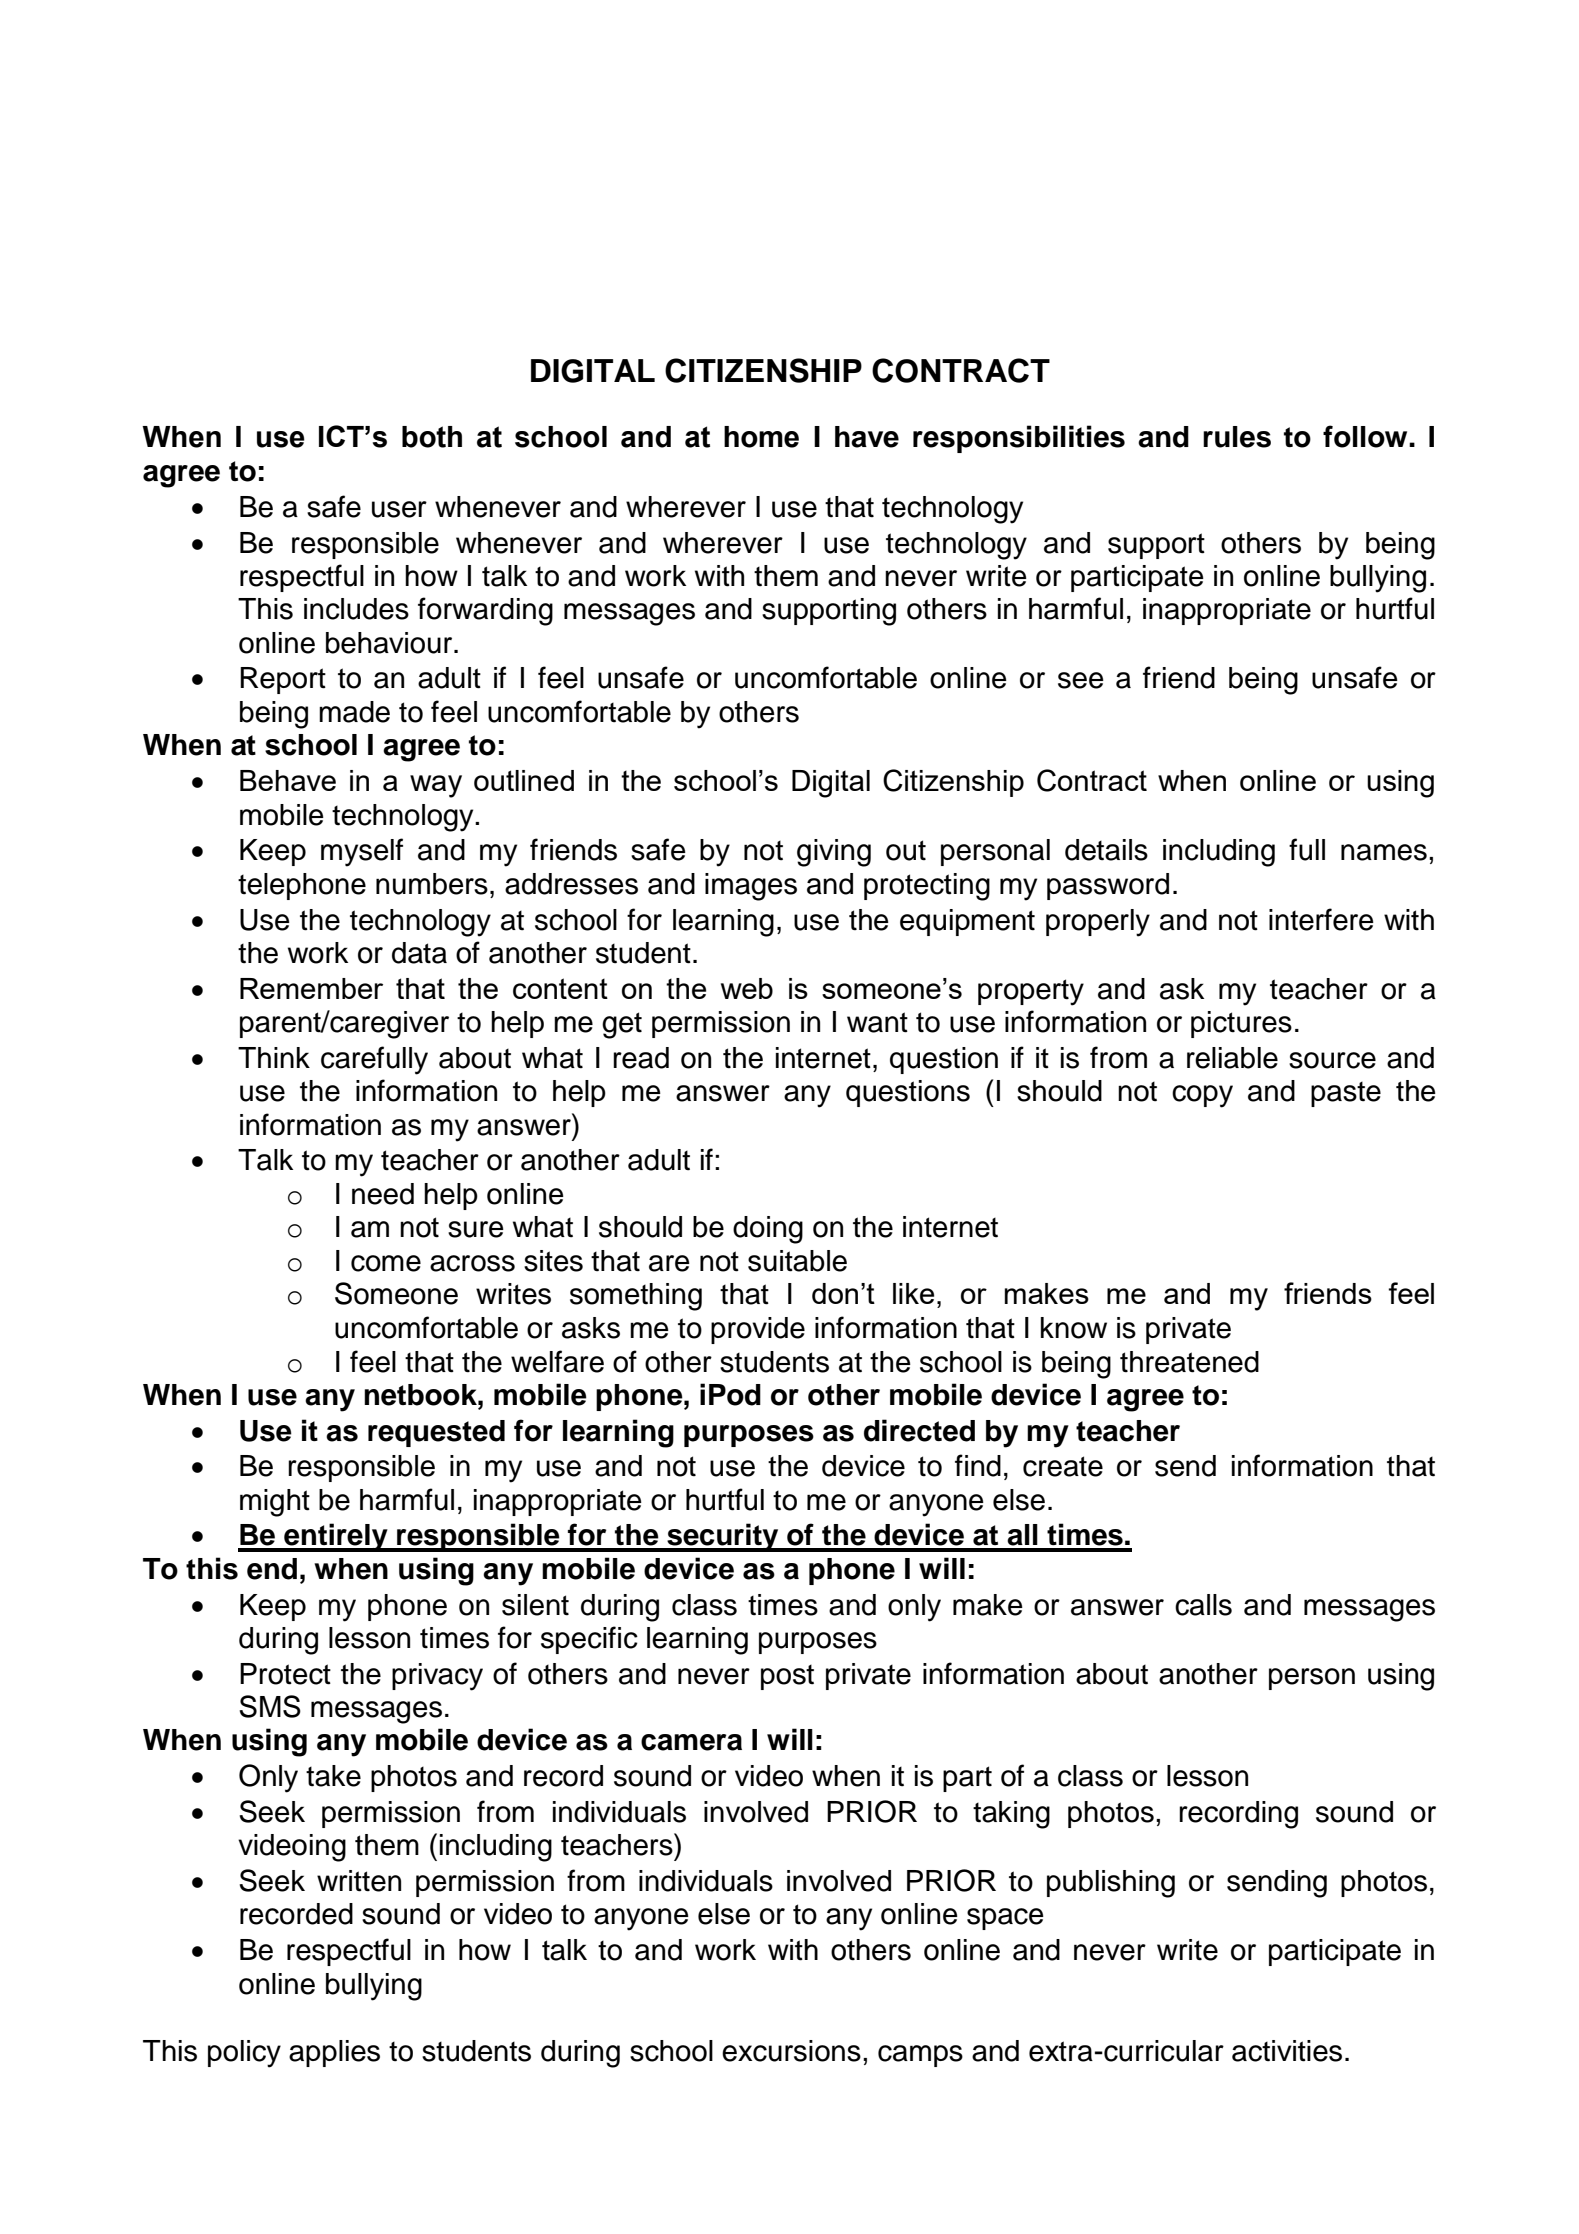 The height and width of the image is (2234, 1579). I want to click on home, so click(761, 437).
